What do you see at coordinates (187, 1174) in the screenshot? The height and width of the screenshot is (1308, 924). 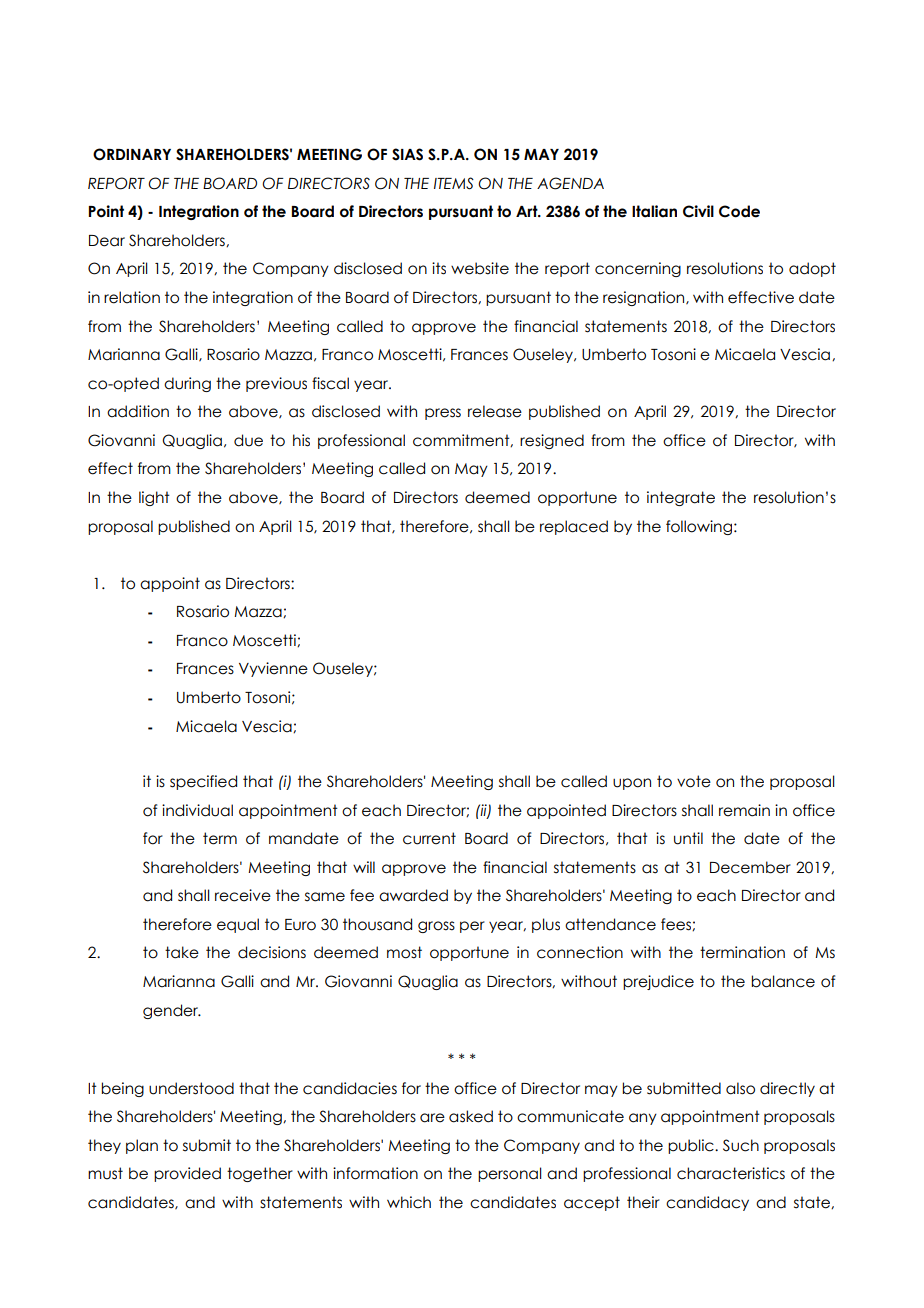 I see `provided` at bounding box center [187, 1174].
